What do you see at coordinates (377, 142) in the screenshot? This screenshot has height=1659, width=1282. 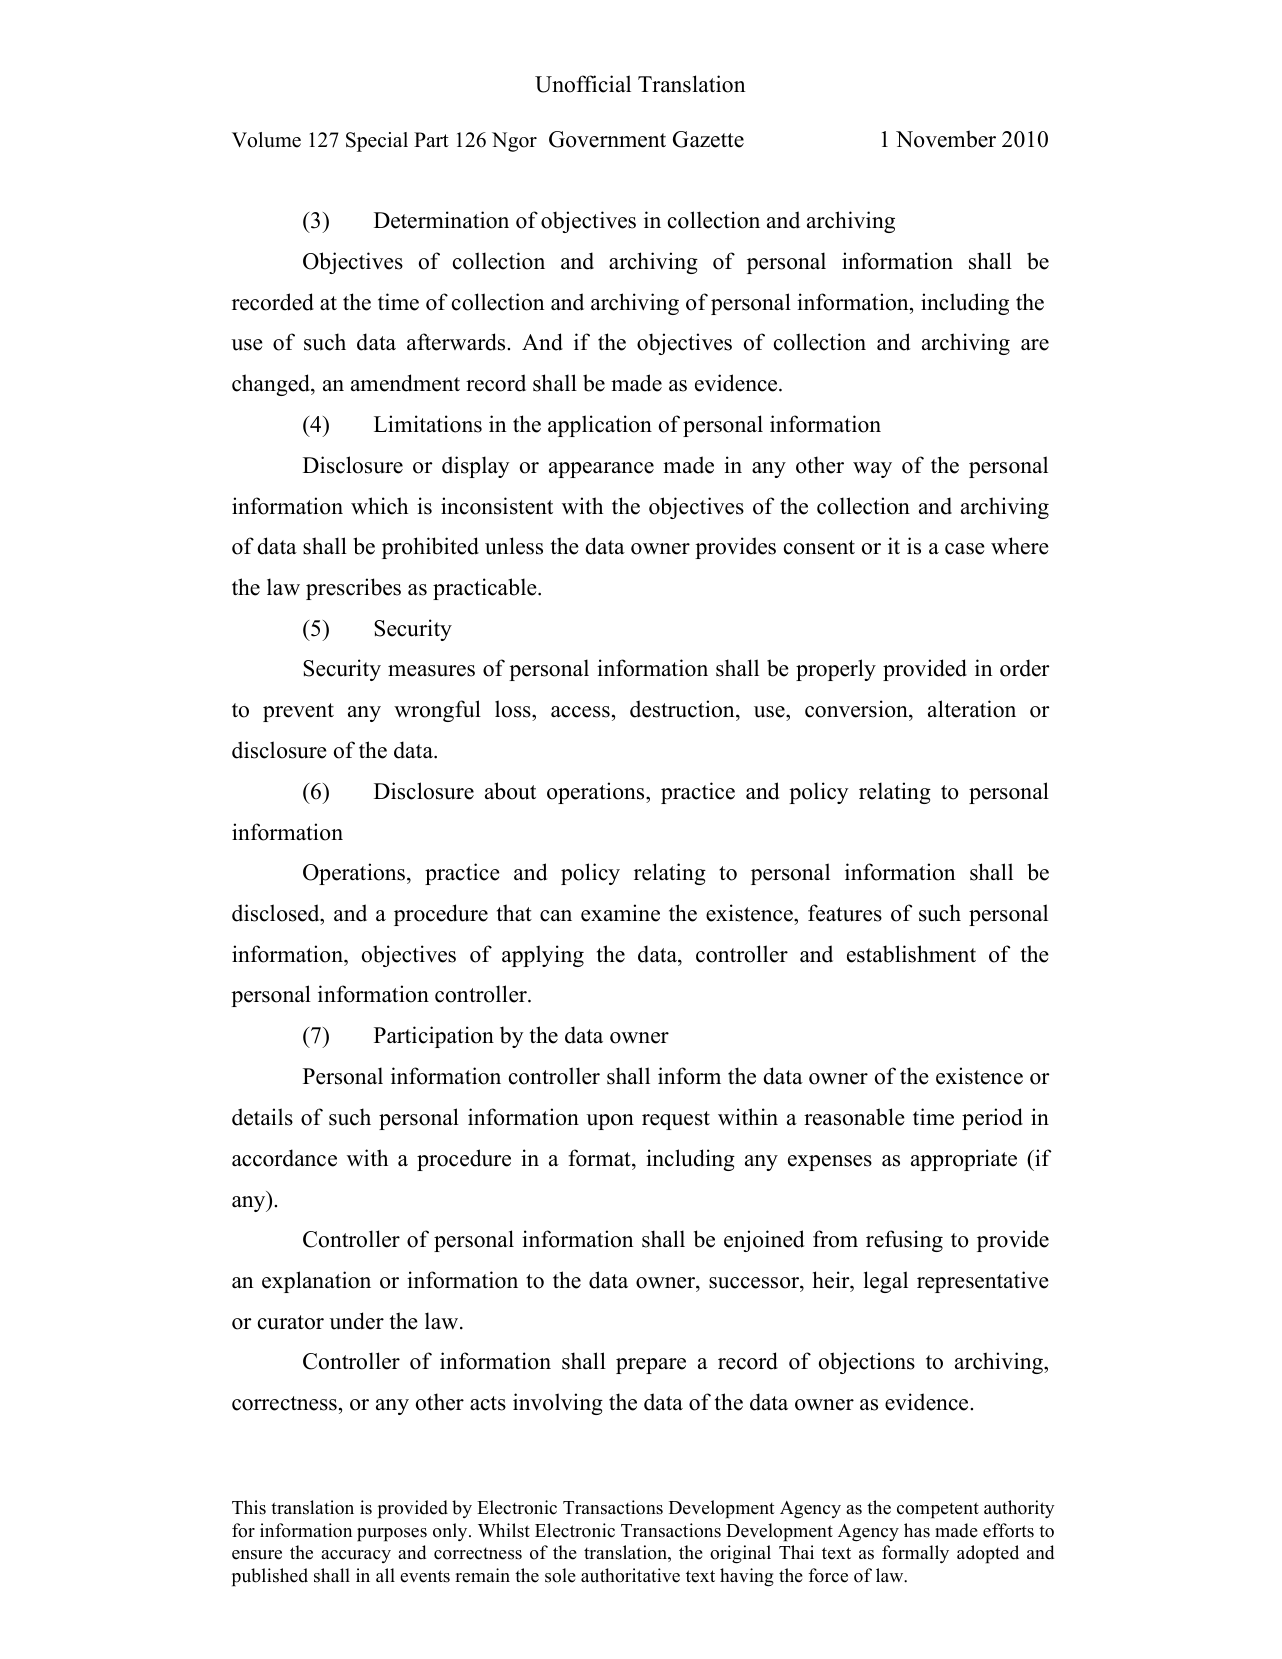 I see `Special` at bounding box center [377, 142].
